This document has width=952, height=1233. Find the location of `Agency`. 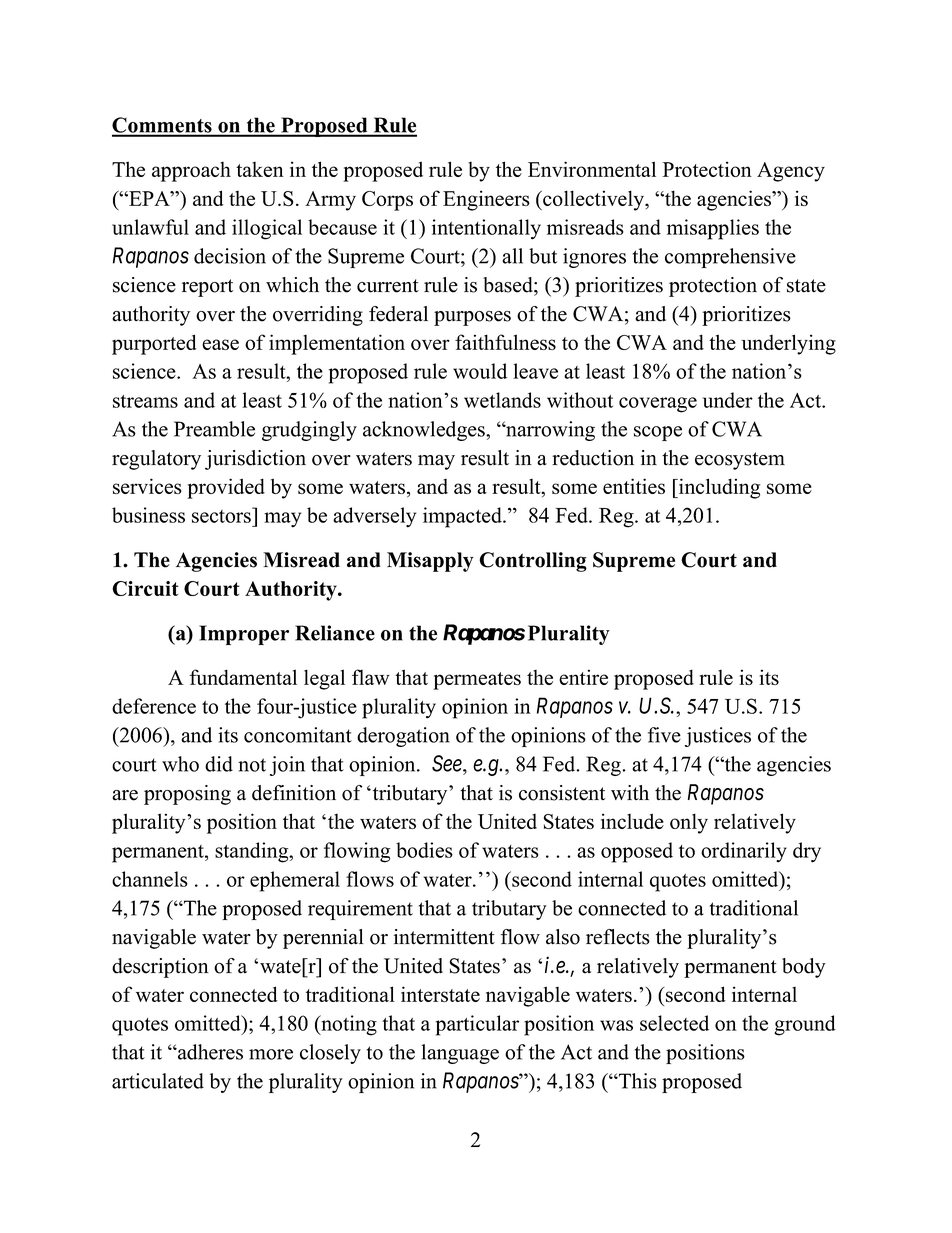

Agency is located at coordinates (791, 172).
